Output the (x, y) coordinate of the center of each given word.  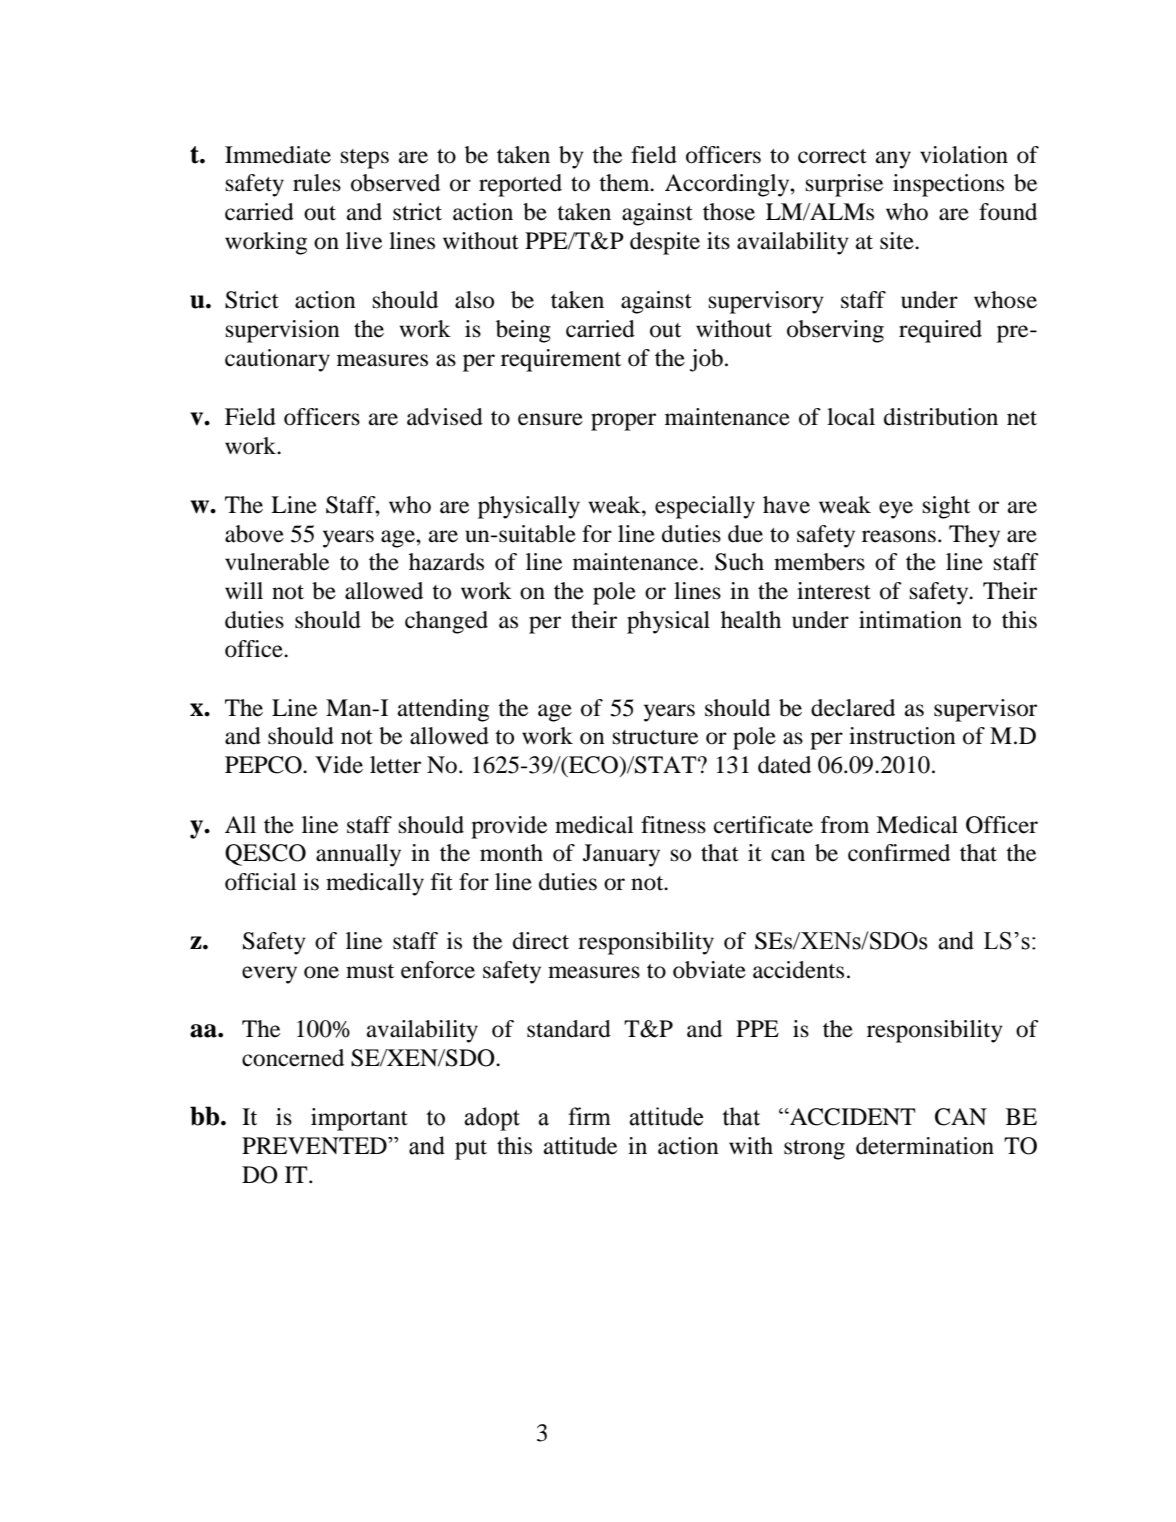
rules (317, 183)
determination (925, 1146)
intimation (910, 620)
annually (358, 855)
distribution (941, 417)
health (751, 620)
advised (445, 417)
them (625, 183)
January (621, 855)
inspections (948, 185)
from (845, 825)
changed (446, 622)
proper (623, 422)
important (359, 1119)
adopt (492, 1119)
